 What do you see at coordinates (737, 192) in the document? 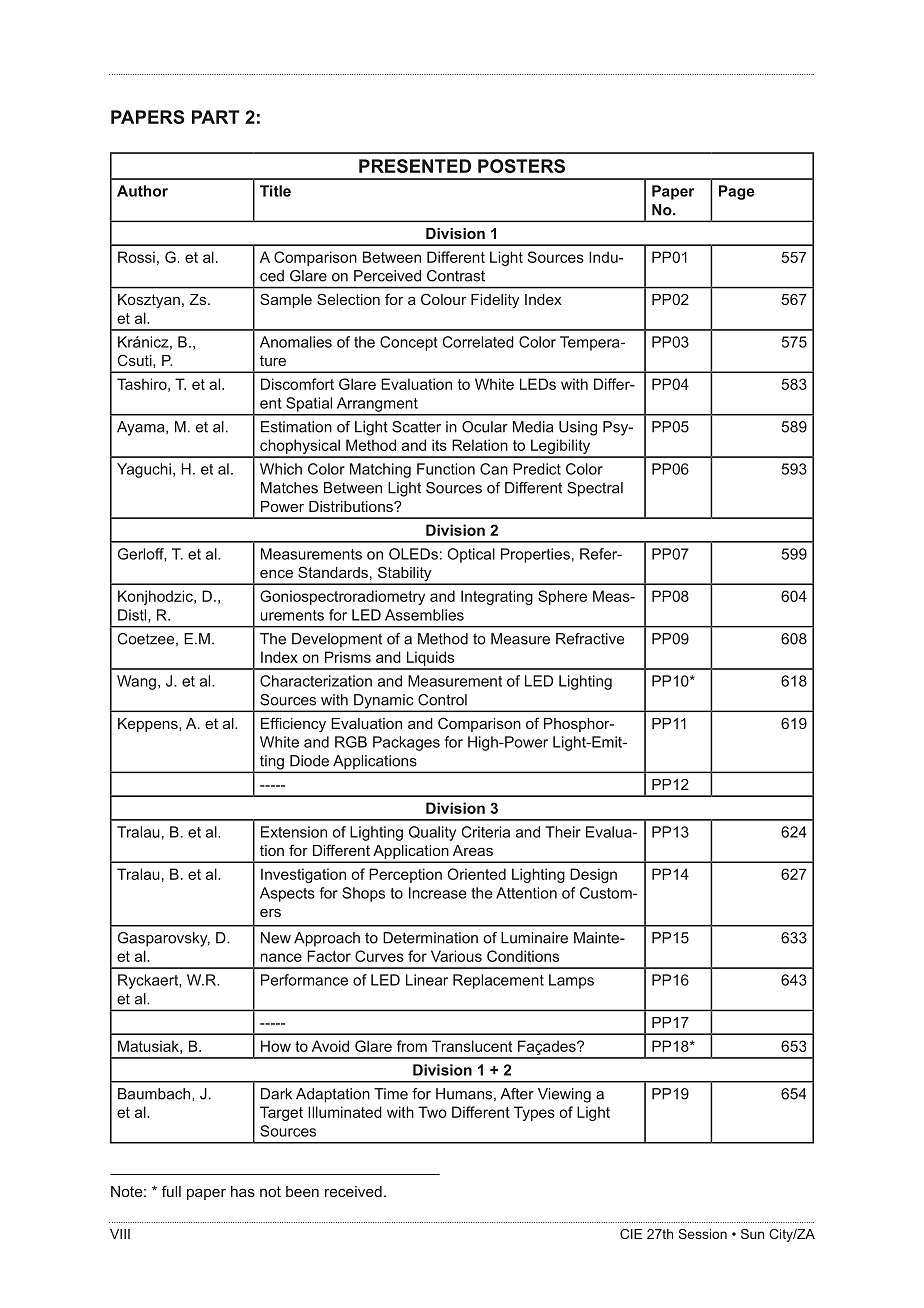
I see `Page` at bounding box center [737, 192].
